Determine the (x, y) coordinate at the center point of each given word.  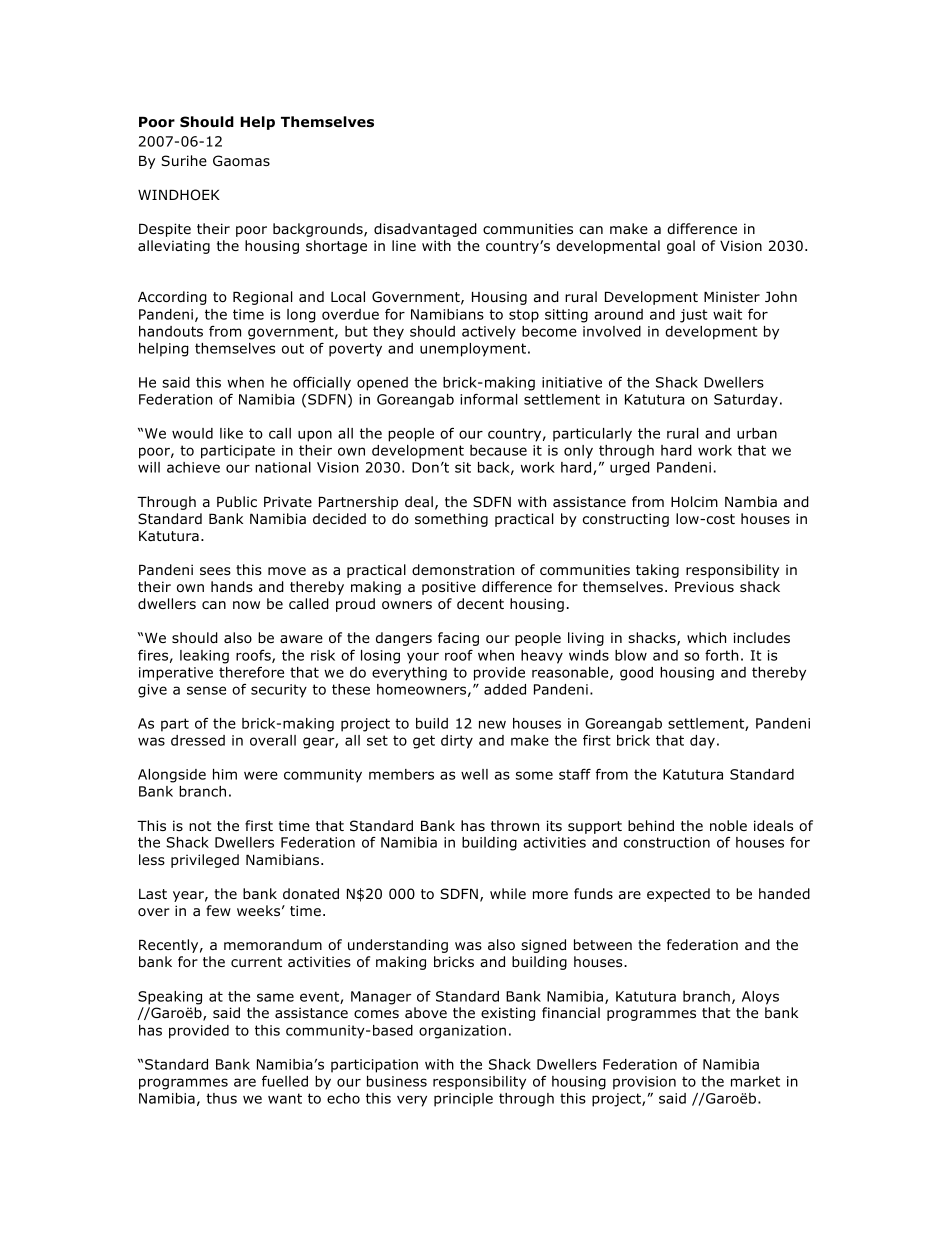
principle (463, 1100)
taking (657, 571)
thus (221, 1098)
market (755, 1081)
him (225, 774)
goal (681, 247)
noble (728, 825)
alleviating (174, 247)
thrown (515, 825)
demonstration (463, 569)
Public (237, 501)
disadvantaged (425, 230)
